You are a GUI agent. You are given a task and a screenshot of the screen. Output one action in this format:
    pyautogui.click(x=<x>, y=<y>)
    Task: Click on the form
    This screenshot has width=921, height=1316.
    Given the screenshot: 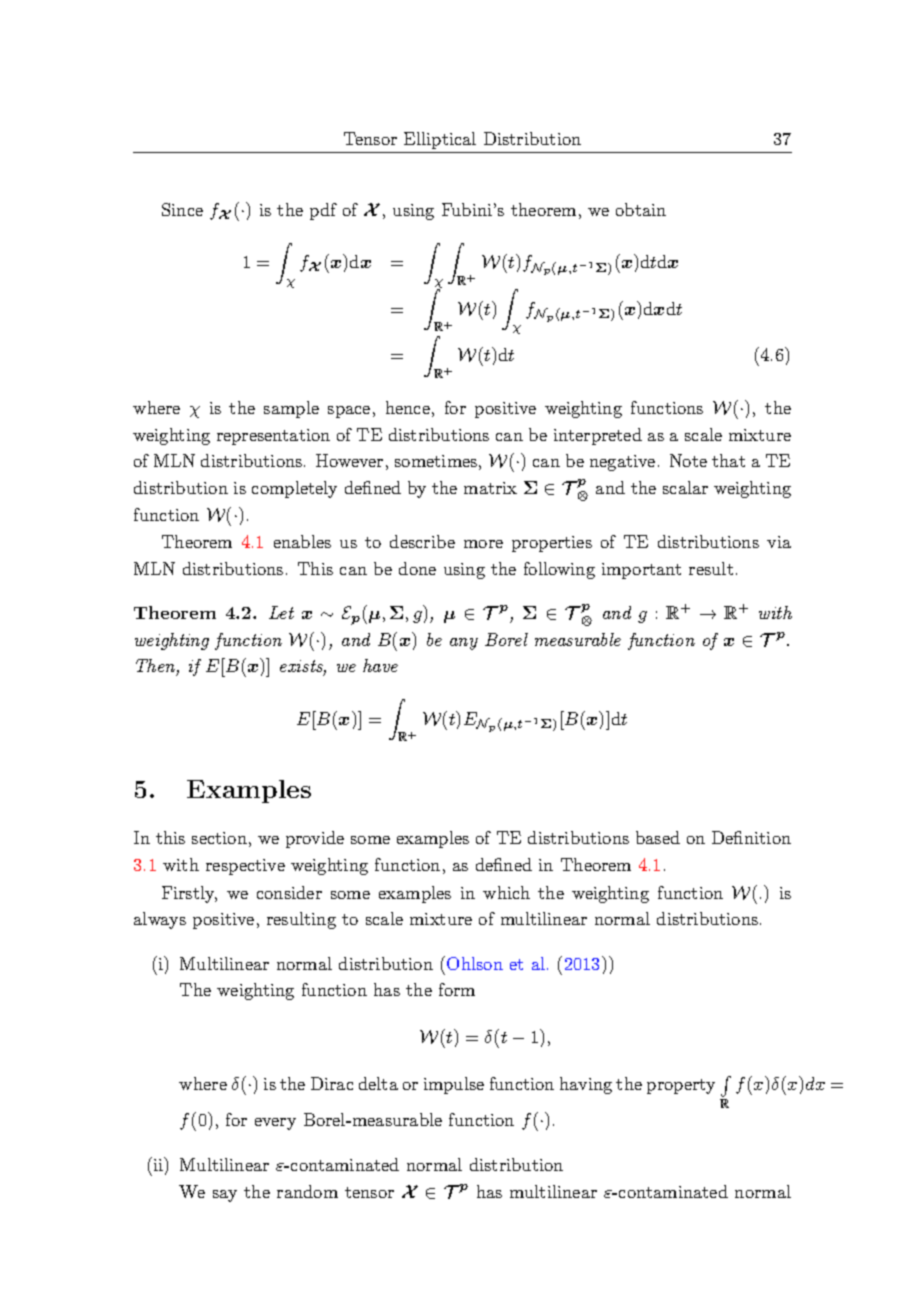 What is the action you would take?
    pyautogui.click(x=457, y=989)
